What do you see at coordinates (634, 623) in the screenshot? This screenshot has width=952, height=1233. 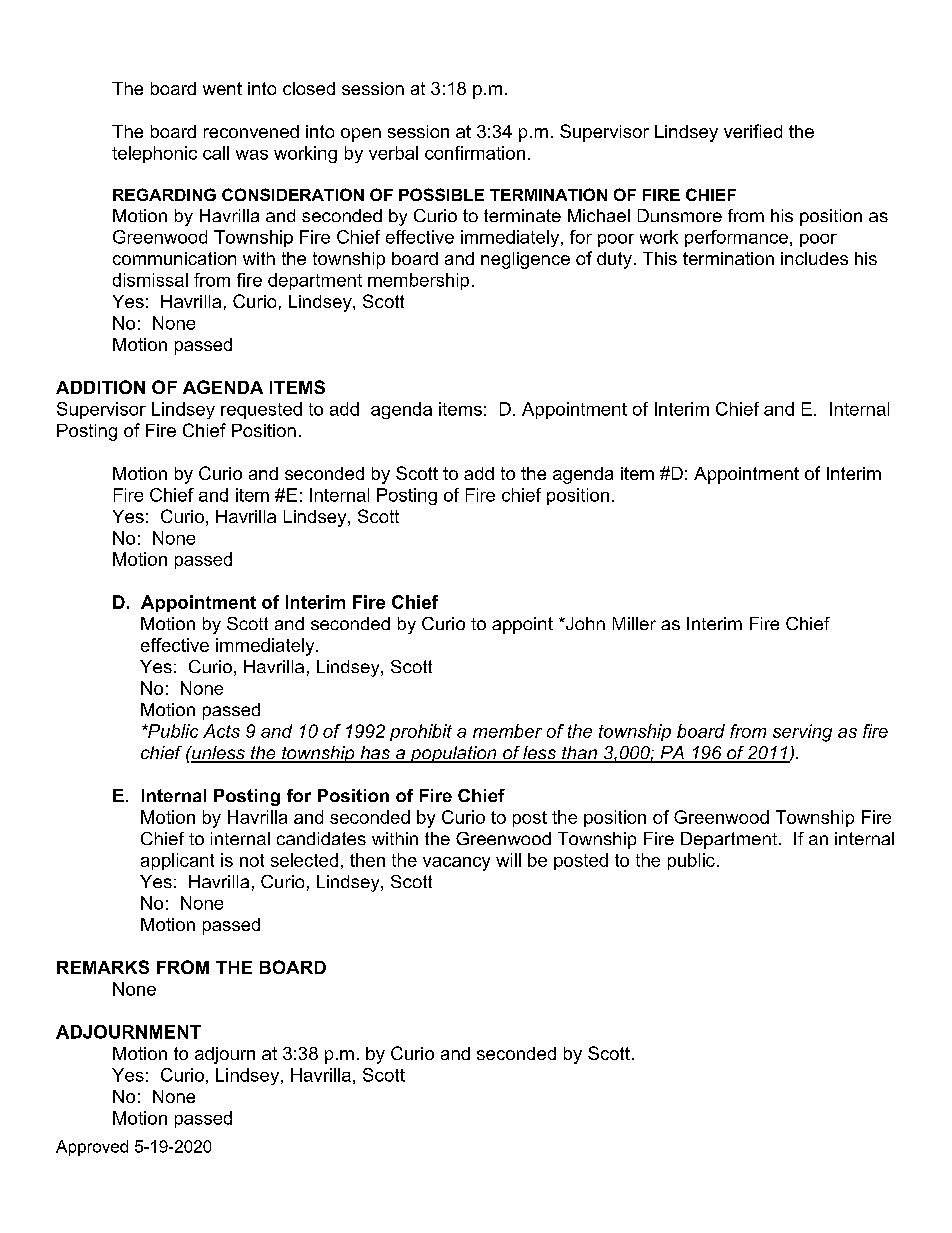 I see `Miller` at bounding box center [634, 623].
